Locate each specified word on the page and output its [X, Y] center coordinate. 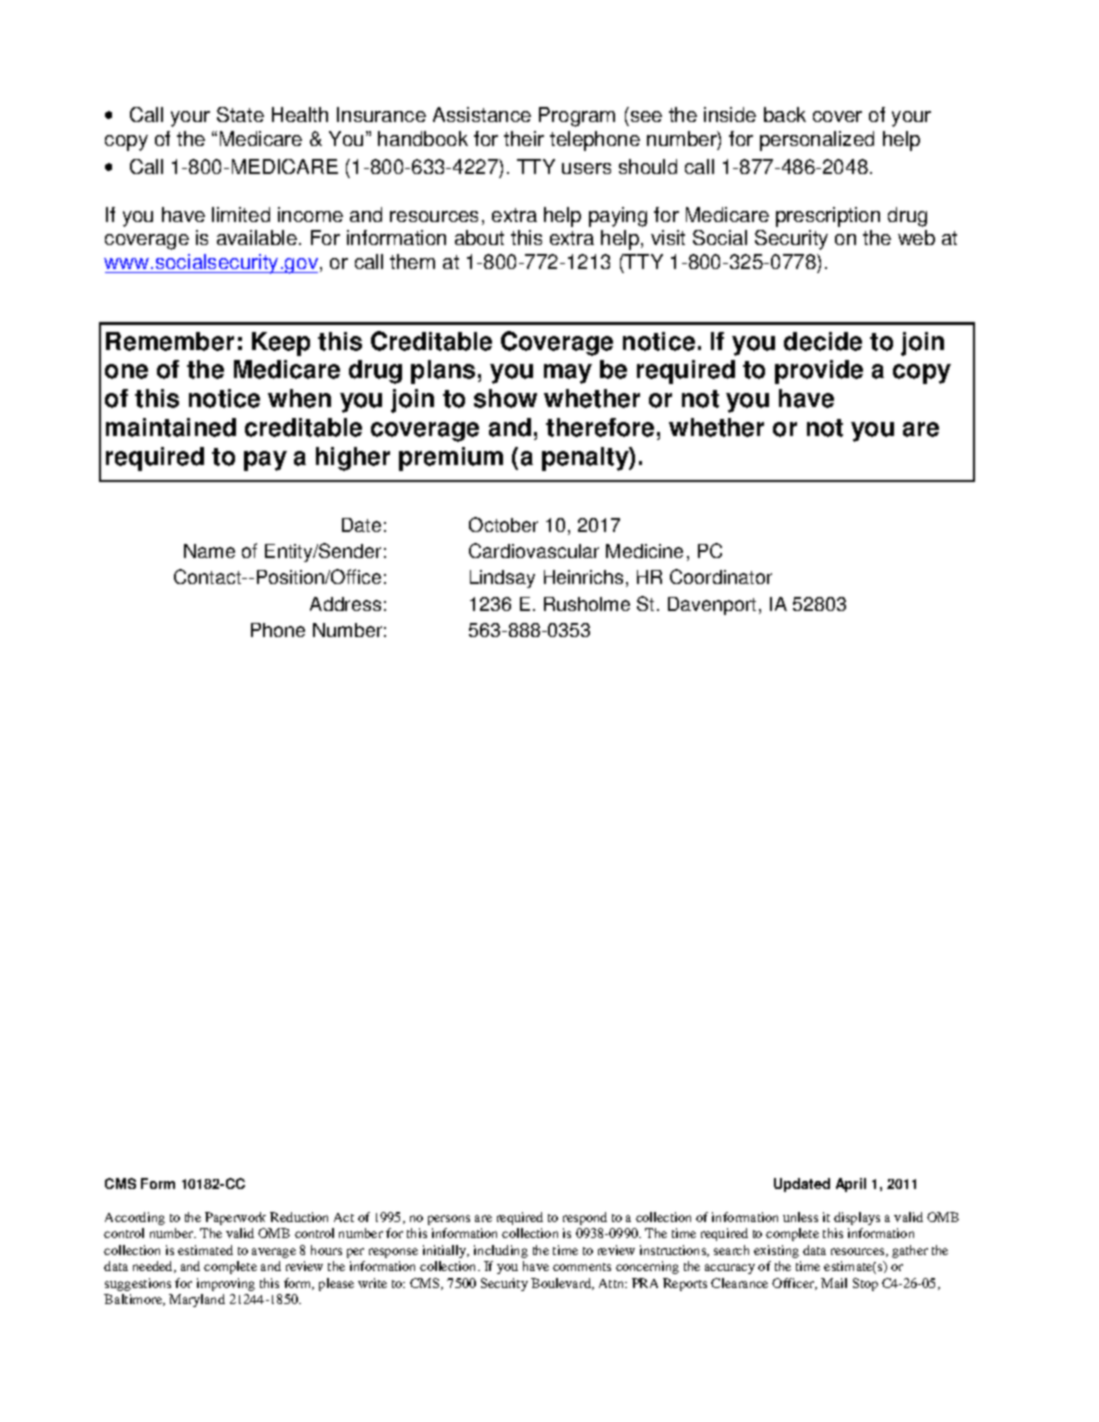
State [240, 114]
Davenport [712, 606]
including [501, 1251]
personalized [817, 141]
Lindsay [502, 579]
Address [345, 604]
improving [226, 1284]
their [524, 138]
